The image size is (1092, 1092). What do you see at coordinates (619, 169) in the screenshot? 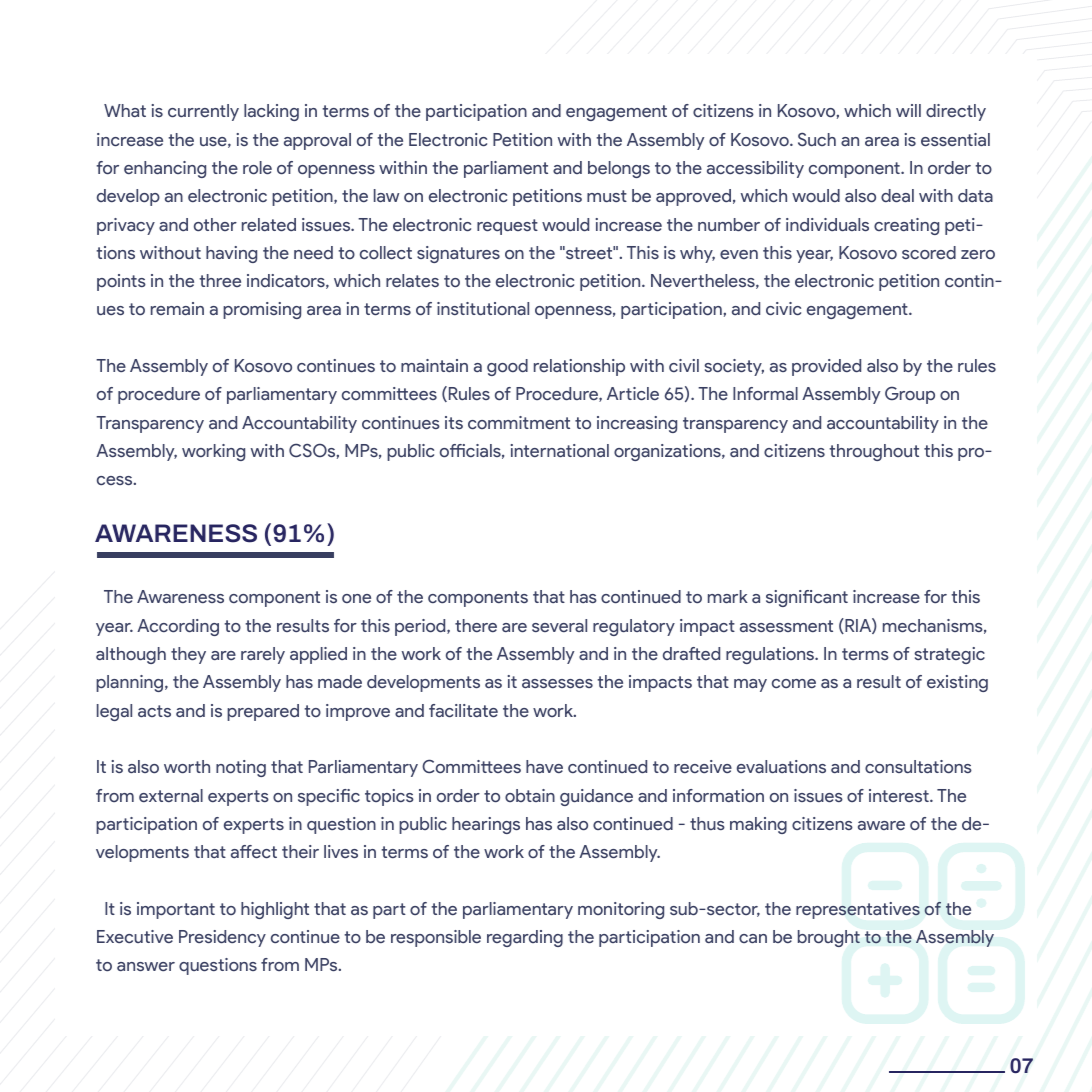
I see `belongs` at bounding box center [619, 169].
